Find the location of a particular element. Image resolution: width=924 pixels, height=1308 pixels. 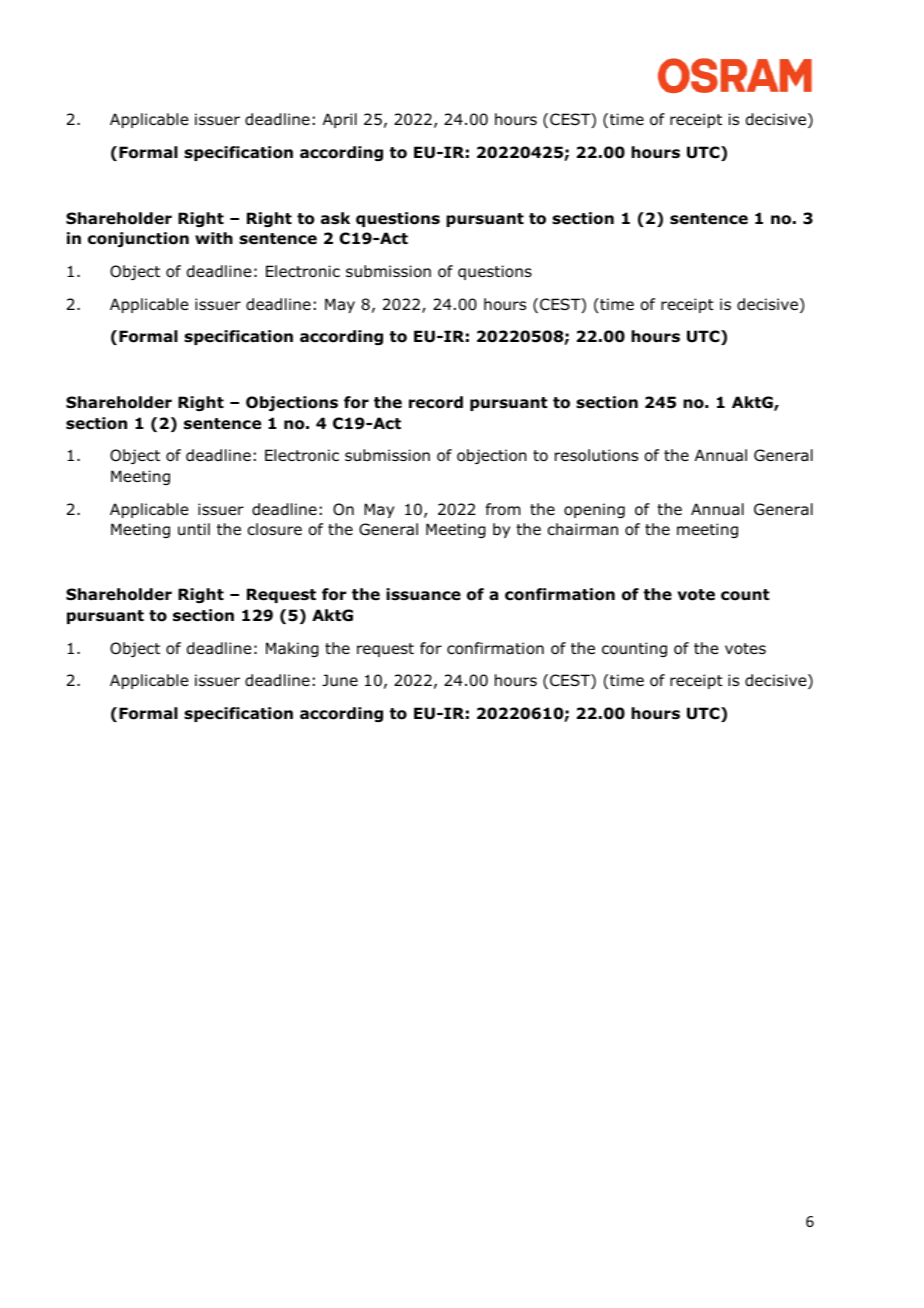

until is located at coordinates (194, 529).
